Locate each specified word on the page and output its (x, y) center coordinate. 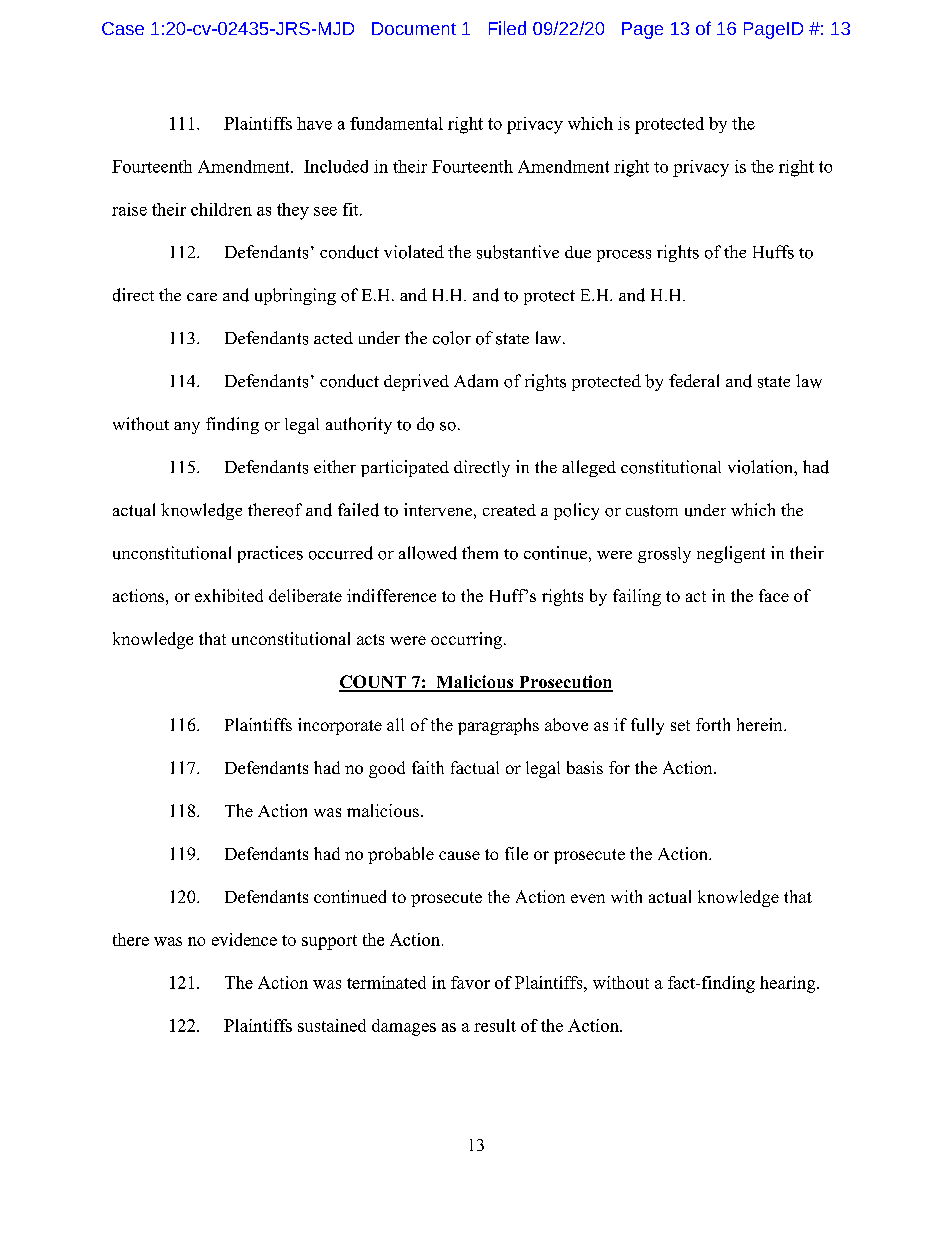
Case (123, 28)
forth (713, 724)
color (452, 338)
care (202, 297)
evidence (244, 939)
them (480, 552)
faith (428, 767)
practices (270, 554)
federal (694, 380)
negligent (731, 554)
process (624, 256)
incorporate (340, 726)
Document (414, 28)
